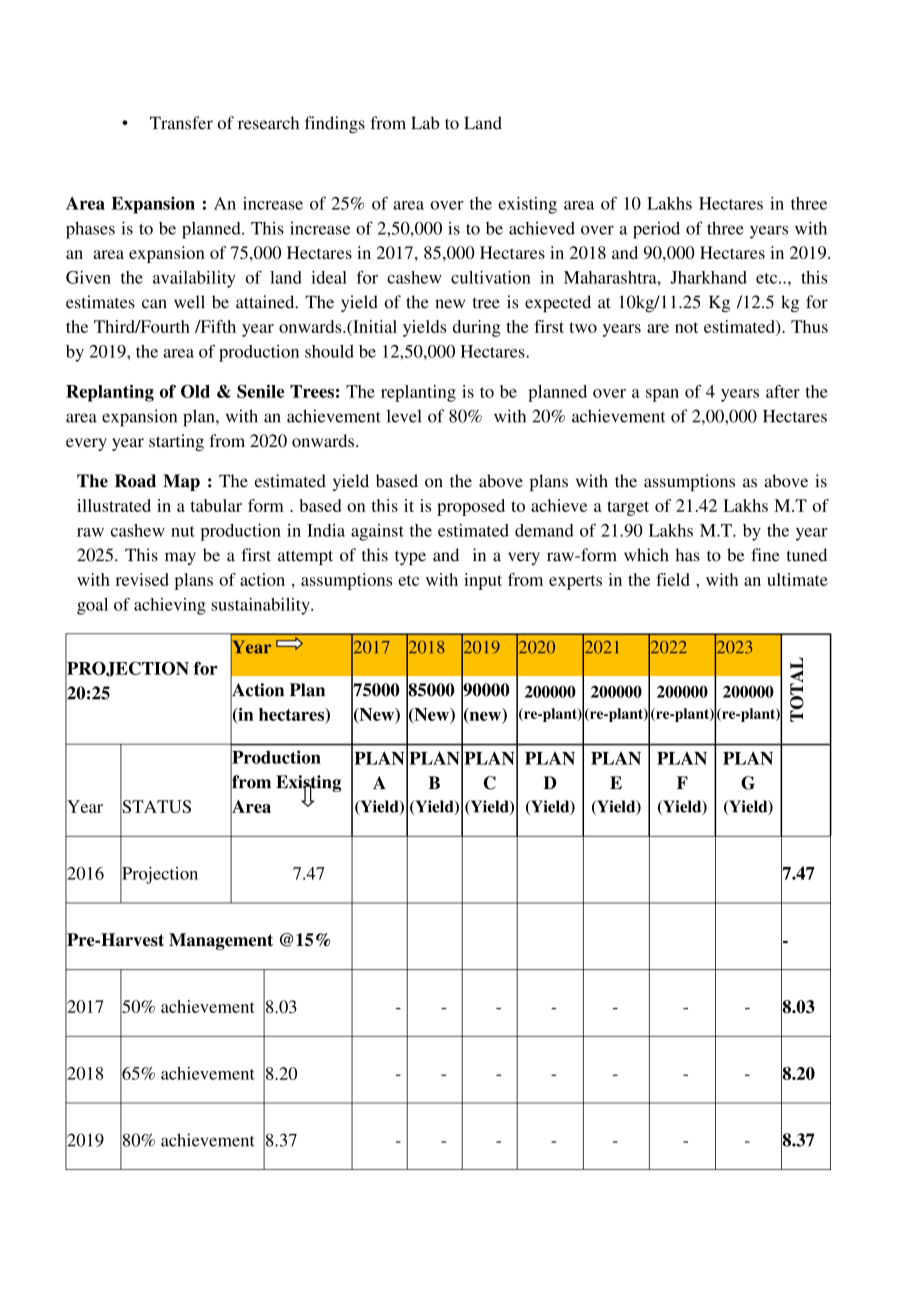 The height and width of the document is (1308, 924). Describe the element at coordinates (335, 124) in the document. I see `findings` at that location.
